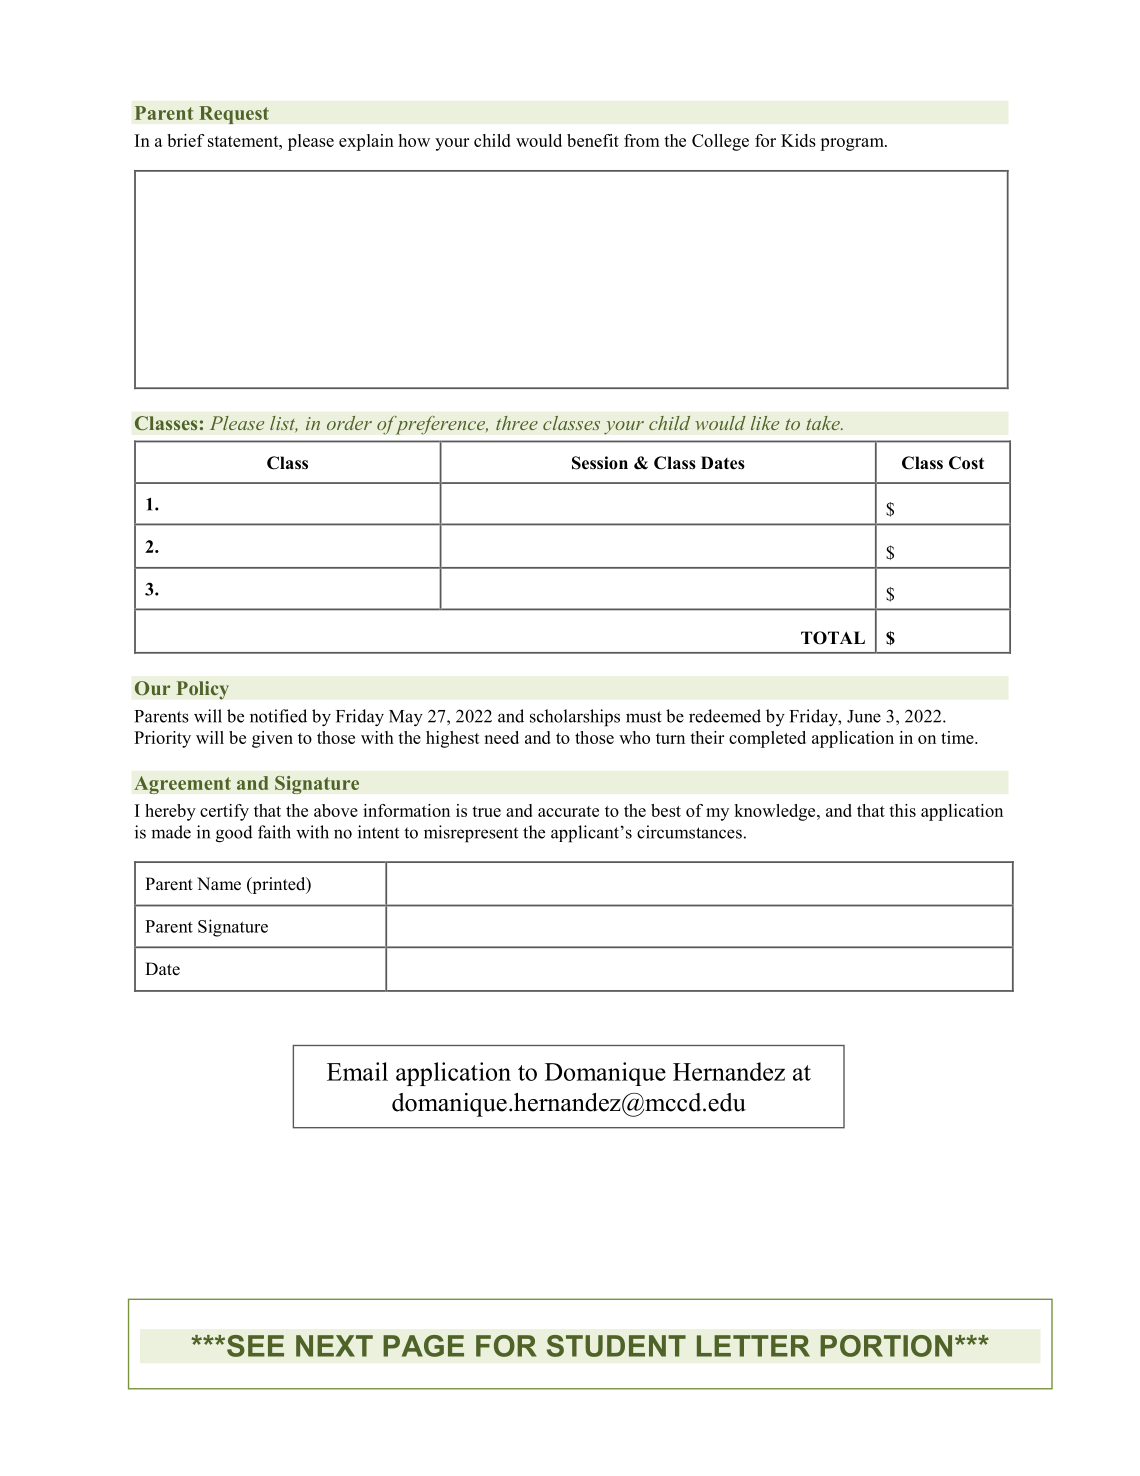 The height and width of the page is (1476, 1140). Describe the element at coordinates (853, 144) in the page. I see `program` at that location.
